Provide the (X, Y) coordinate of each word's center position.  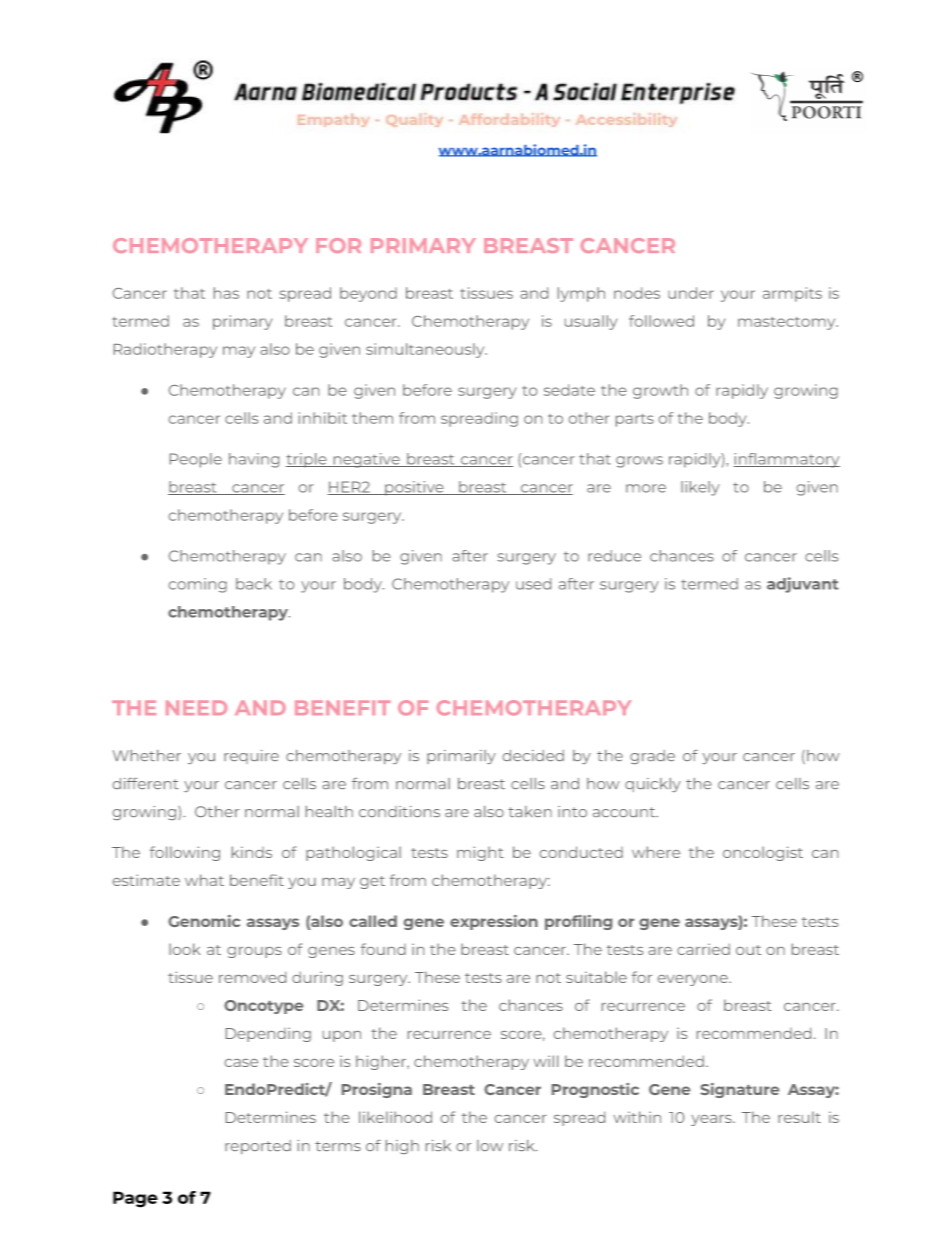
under (691, 293)
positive (414, 488)
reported (258, 1147)
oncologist (763, 853)
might (480, 853)
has (226, 293)
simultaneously (426, 350)
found (383, 949)
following (185, 853)
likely (700, 488)
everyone (694, 980)
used (533, 584)
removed (252, 977)
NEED (196, 707)
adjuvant (802, 585)
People (196, 460)
